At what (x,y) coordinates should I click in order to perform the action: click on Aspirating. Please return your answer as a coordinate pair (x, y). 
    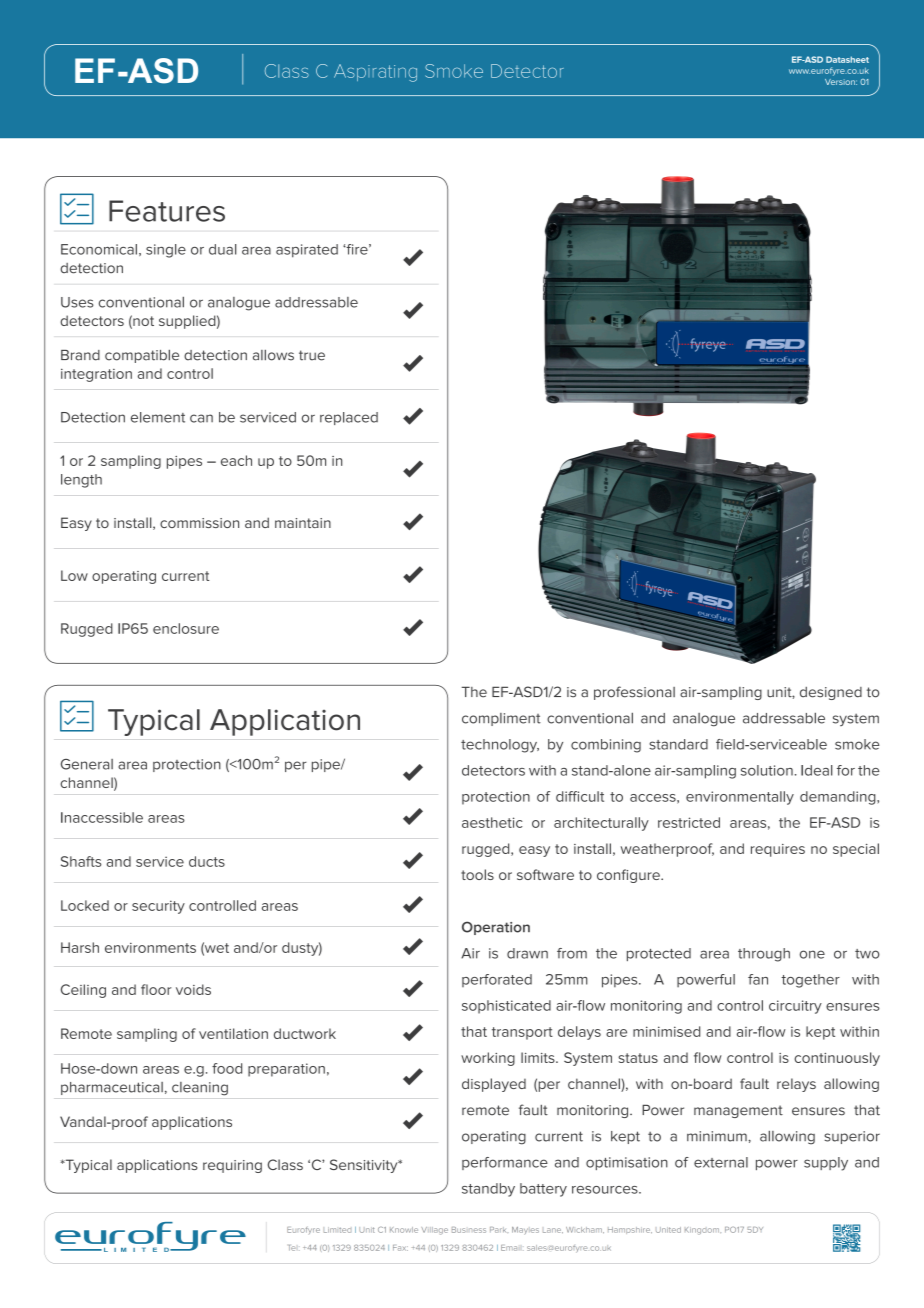
    Looking at the image, I should click on (375, 73).
